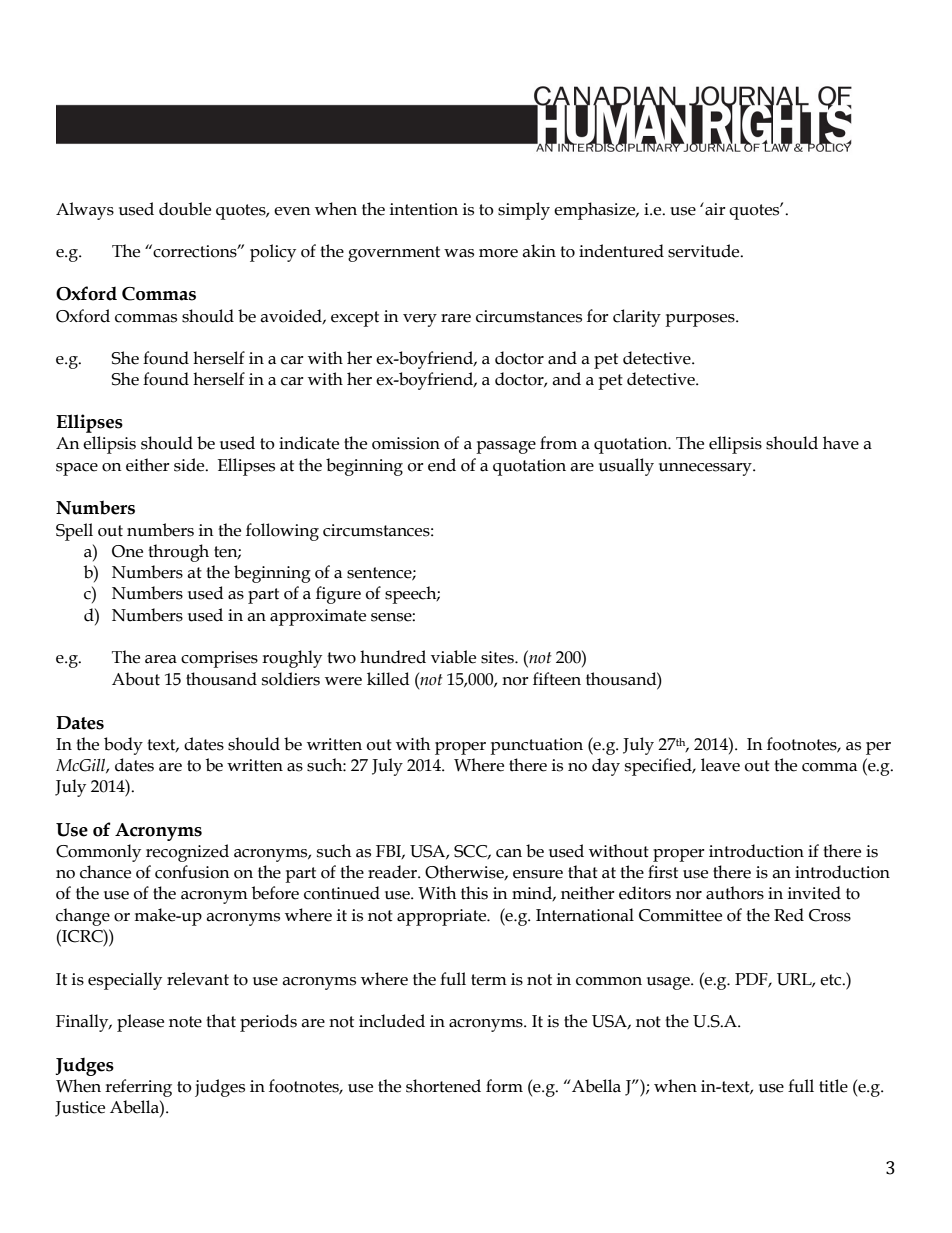  I want to click on area, so click(161, 659).
